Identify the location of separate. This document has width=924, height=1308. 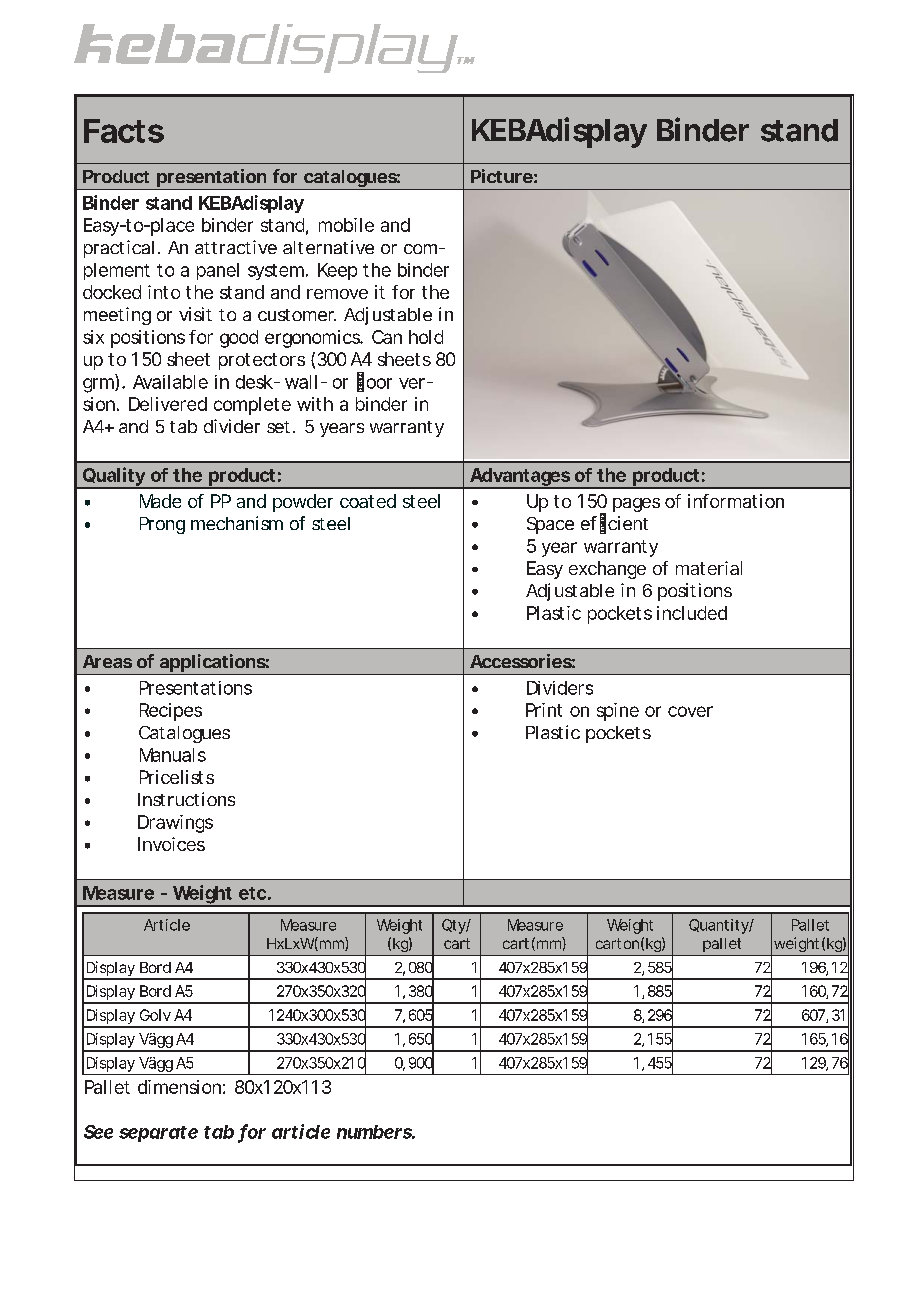
(158, 1134).
